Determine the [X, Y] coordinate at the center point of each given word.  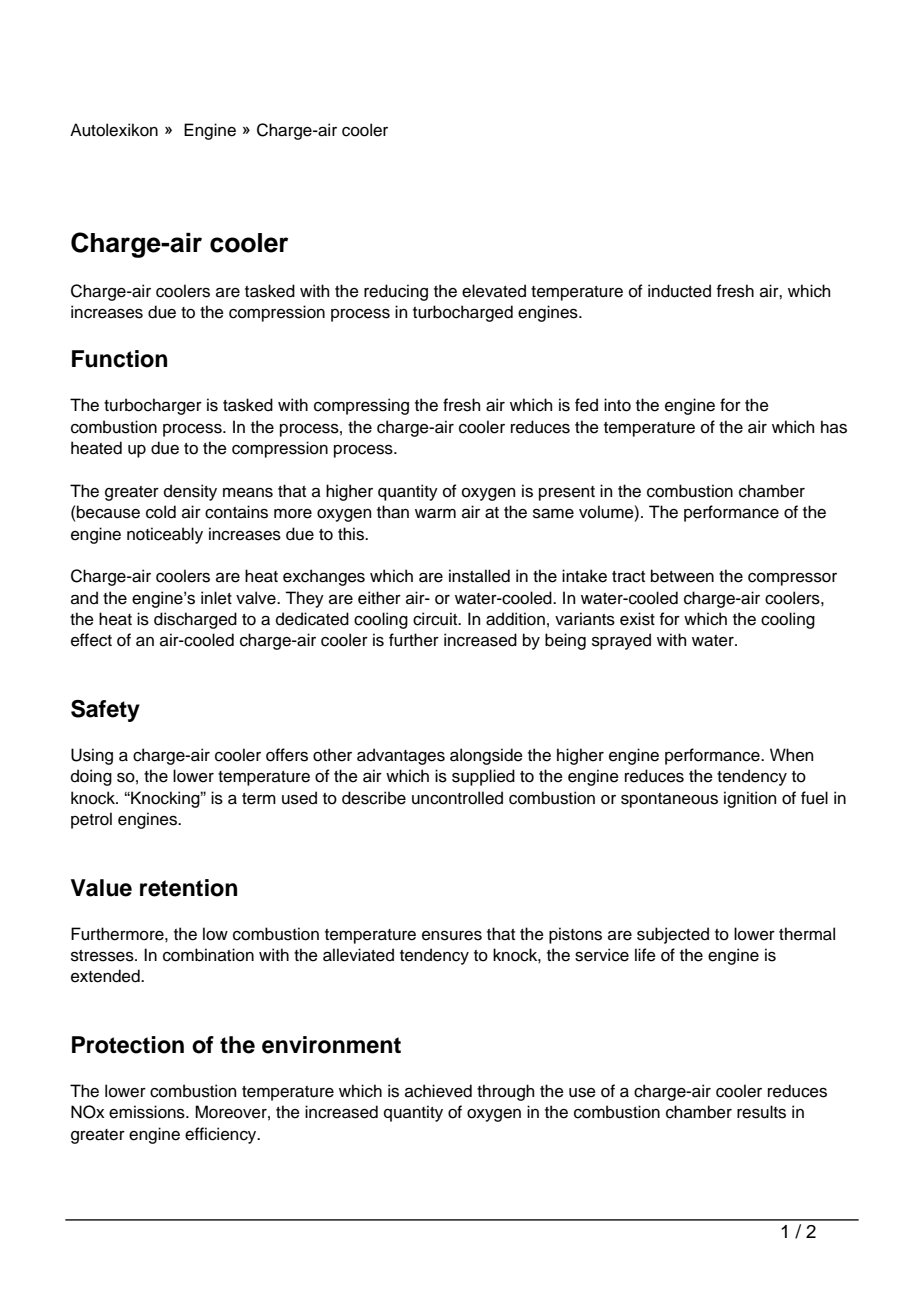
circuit [436, 619]
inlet [216, 598]
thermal [807, 934]
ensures [452, 935]
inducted [679, 291]
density [190, 492]
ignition [750, 799]
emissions [148, 1112]
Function [119, 359]
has [834, 427]
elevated [494, 291]
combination [208, 955]
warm [435, 513]
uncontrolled [457, 798]
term [259, 799]
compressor [792, 579]
